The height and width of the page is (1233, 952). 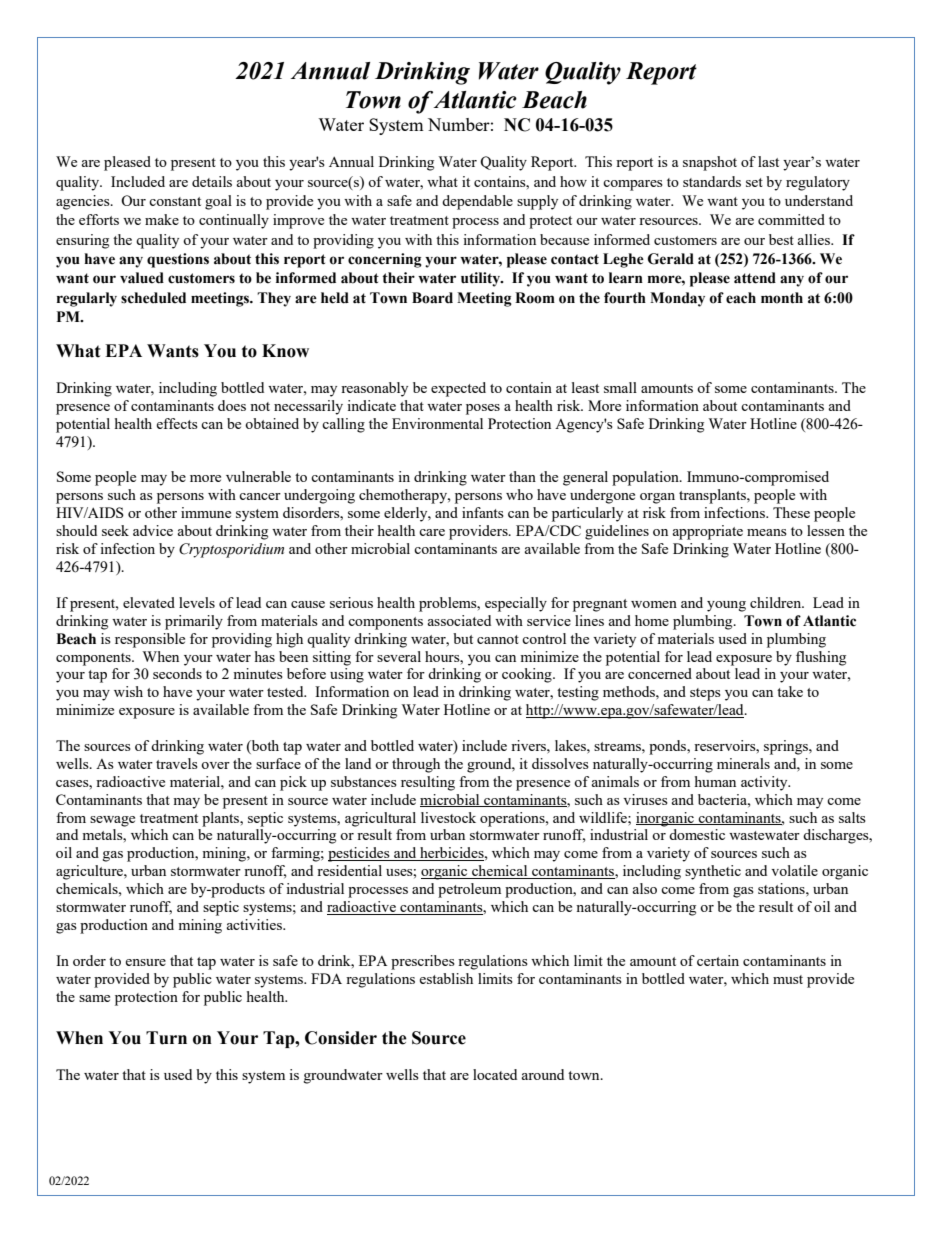 I want to click on set, so click(x=754, y=182).
